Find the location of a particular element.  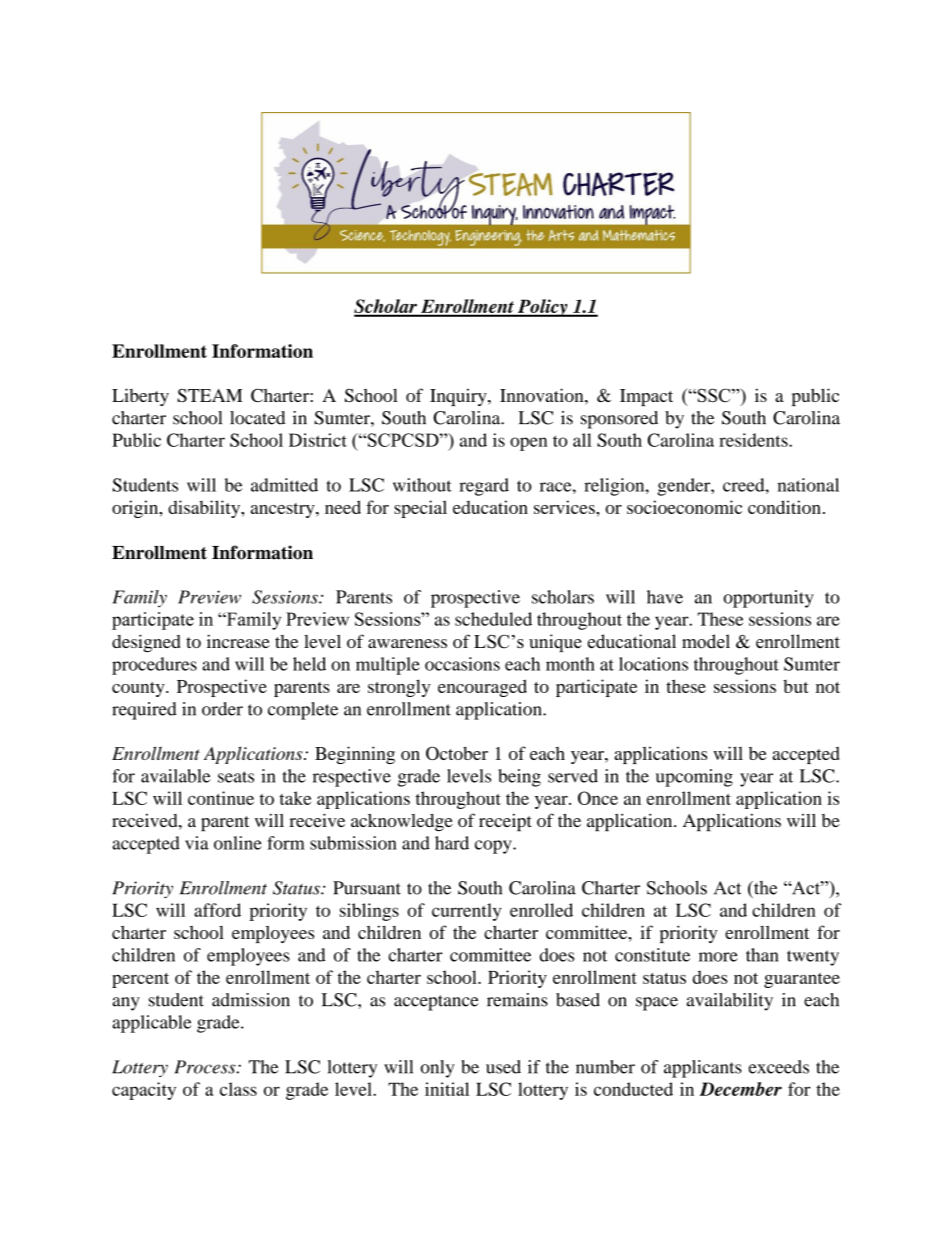

class is located at coordinates (238, 1089).
